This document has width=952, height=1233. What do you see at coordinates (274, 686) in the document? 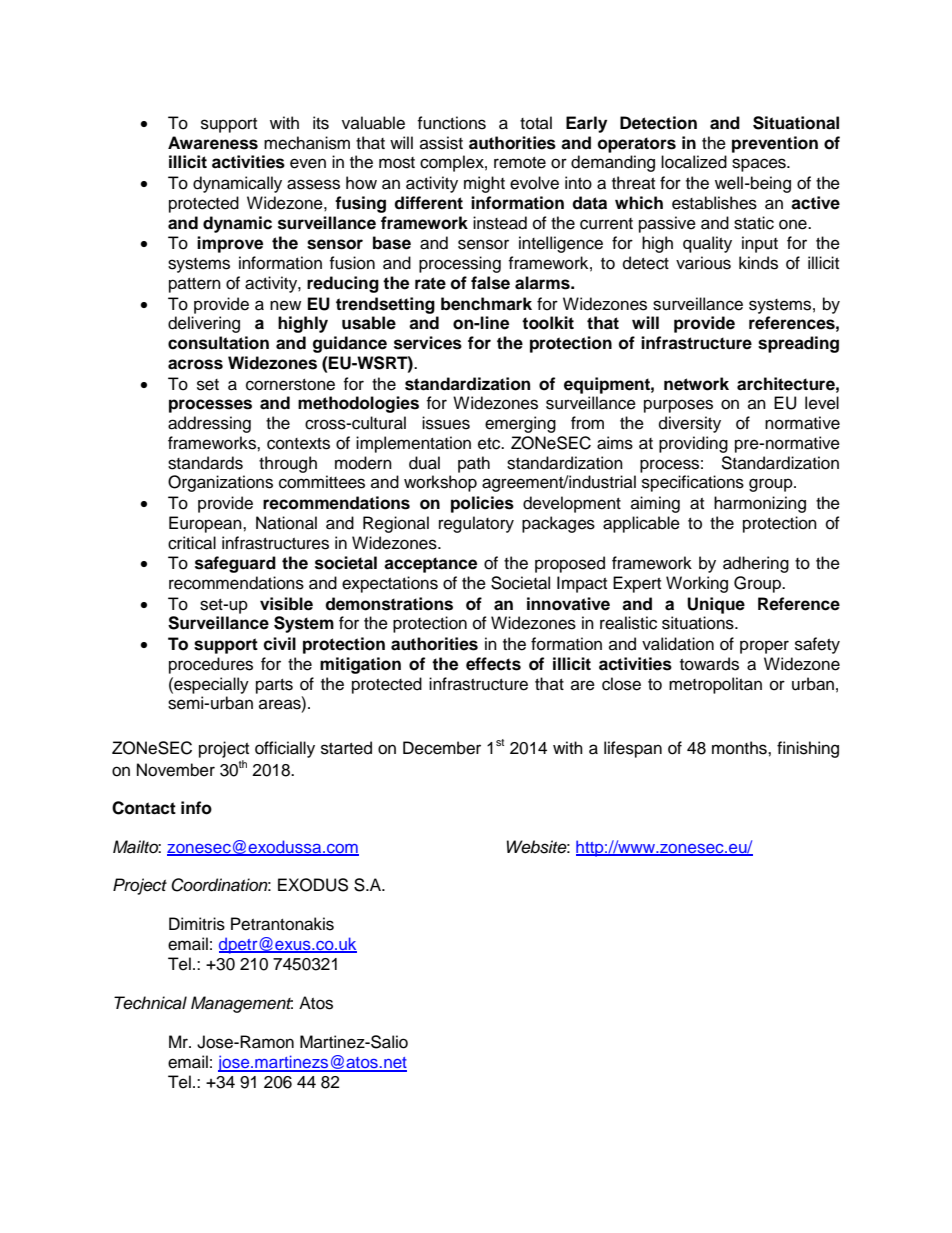
I see `parts` at bounding box center [274, 686].
